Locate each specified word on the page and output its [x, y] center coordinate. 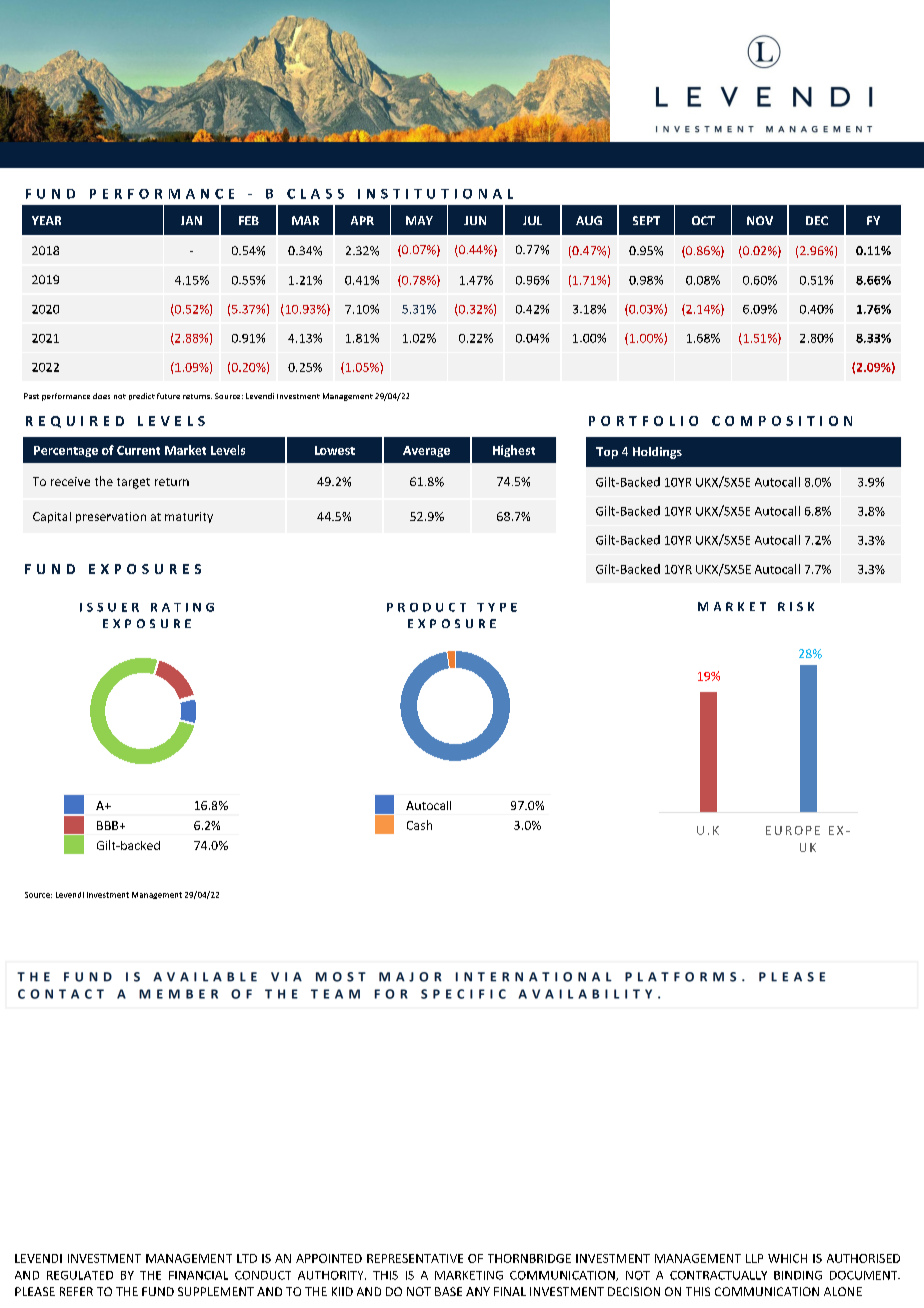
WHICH [787, 1258]
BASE [448, 1291]
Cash [419, 825]
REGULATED [80, 1275]
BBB [109, 825]
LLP [754, 1258]
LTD [247, 1258]
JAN [191, 220]
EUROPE [793, 830]
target [133, 483]
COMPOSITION [782, 421]
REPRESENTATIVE [415, 1258]
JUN [475, 220]
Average [426, 451]
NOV [760, 220]
